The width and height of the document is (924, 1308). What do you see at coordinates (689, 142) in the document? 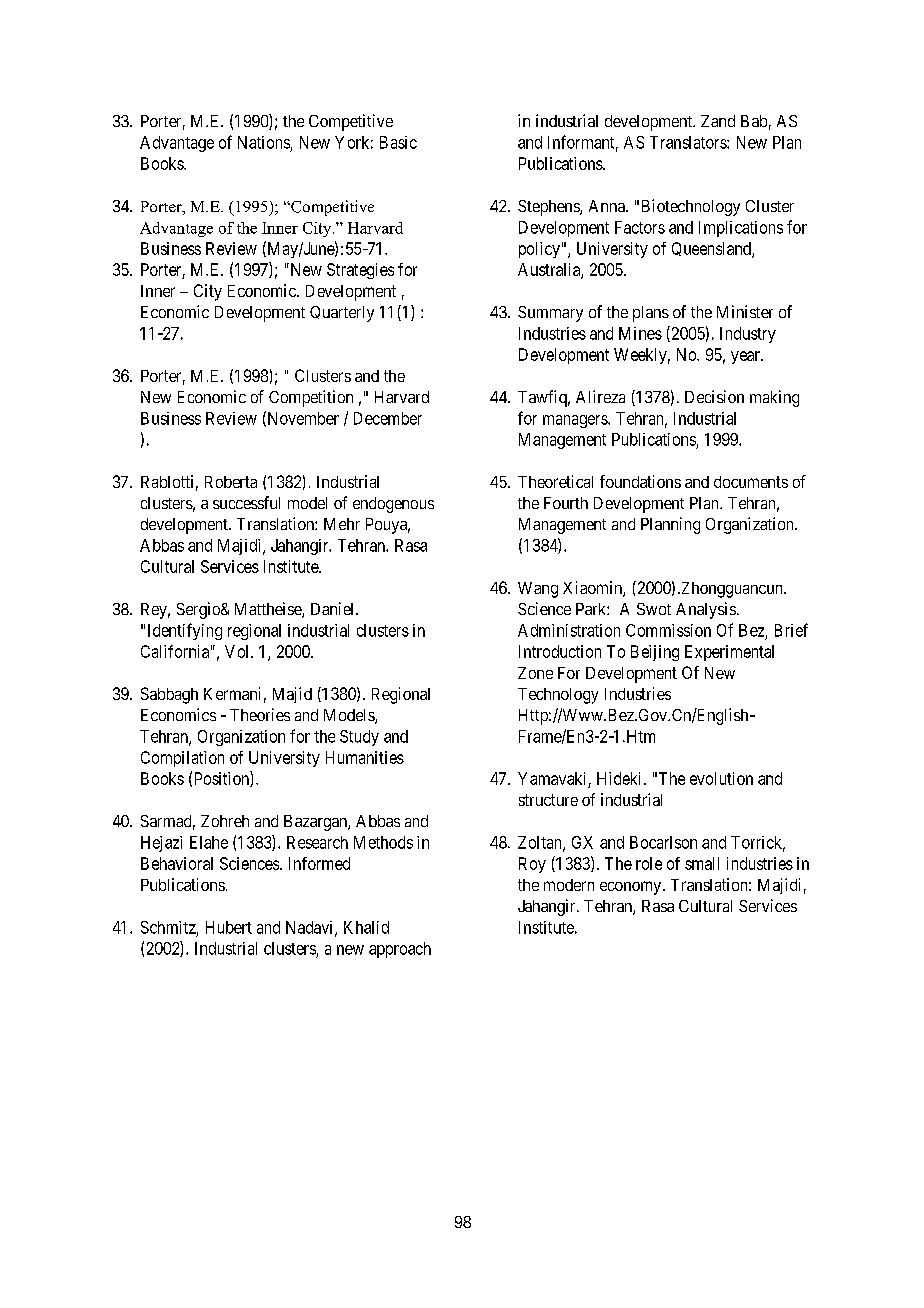
I see `Translators` at bounding box center [689, 142].
